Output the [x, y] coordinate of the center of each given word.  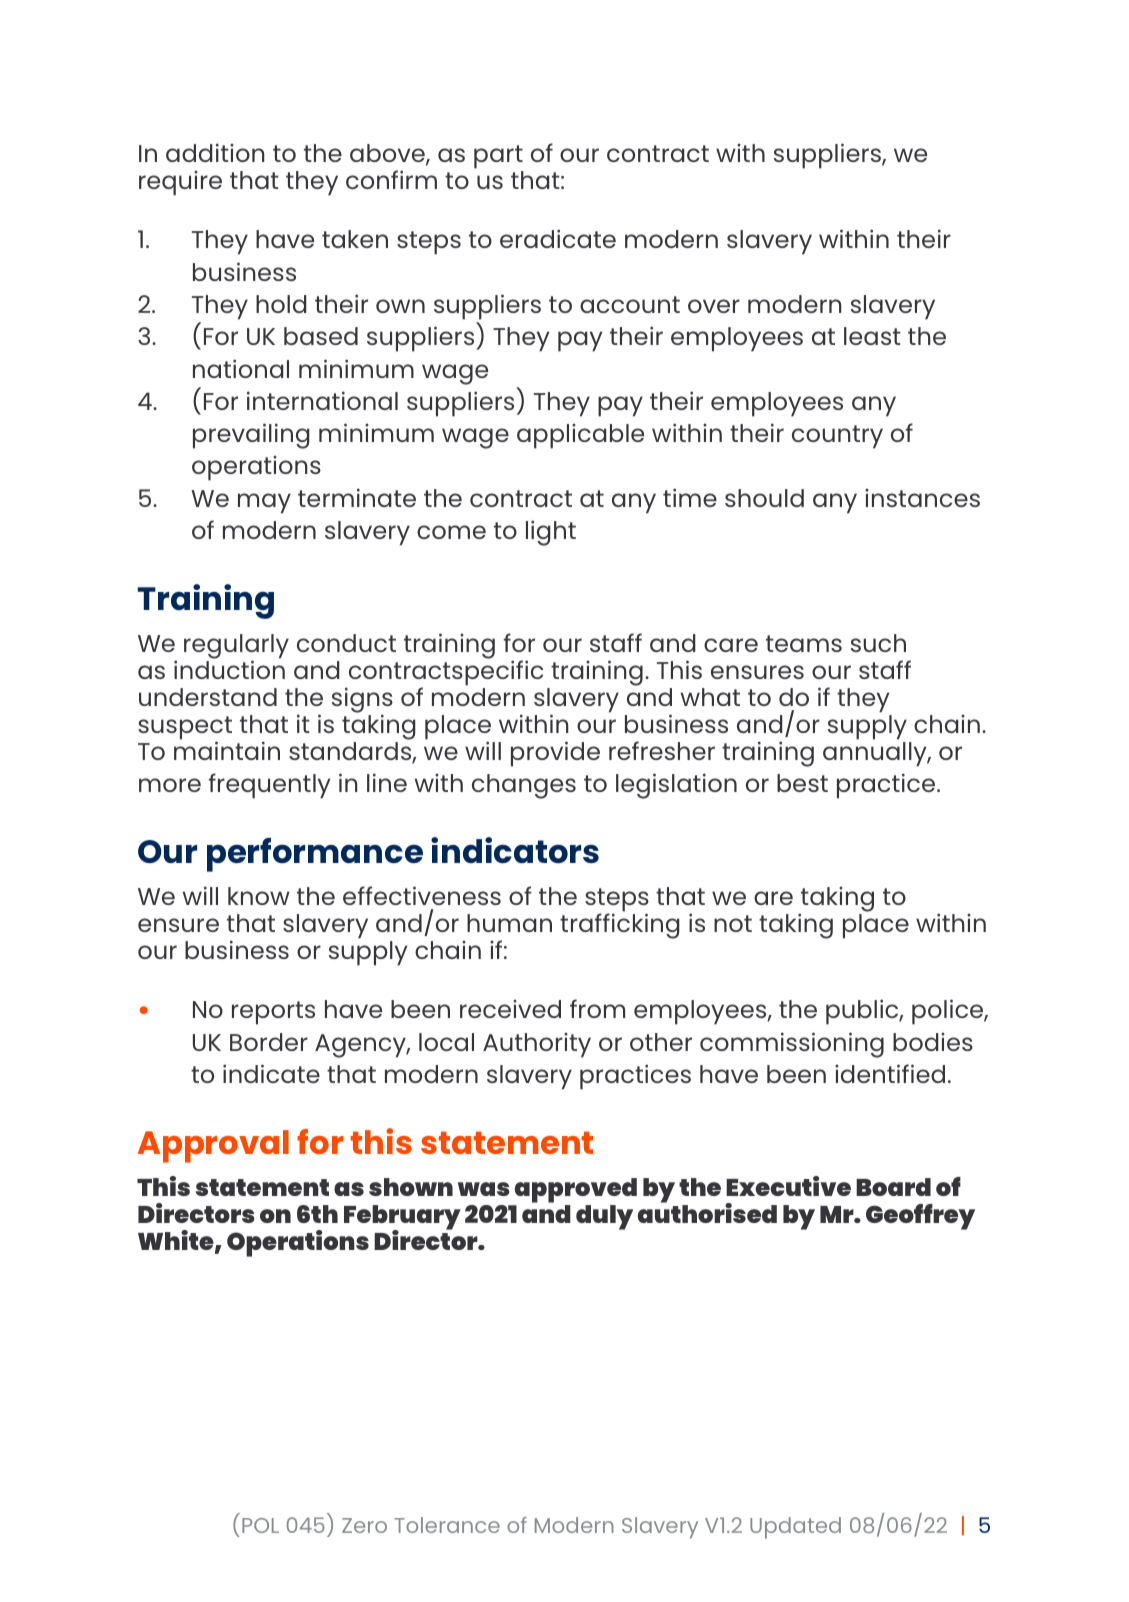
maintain [227, 749]
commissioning [792, 1045]
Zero [364, 1525]
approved [574, 1192]
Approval [213, 1146]
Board [893, 1187]
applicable [580, 436]
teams [804, 643]
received [510, 1009]
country [837, 437]
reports [273, 1013]
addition [215, 152]
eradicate [558, 238]
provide [555, 754]
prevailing [251, 436]
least [872, 336]
